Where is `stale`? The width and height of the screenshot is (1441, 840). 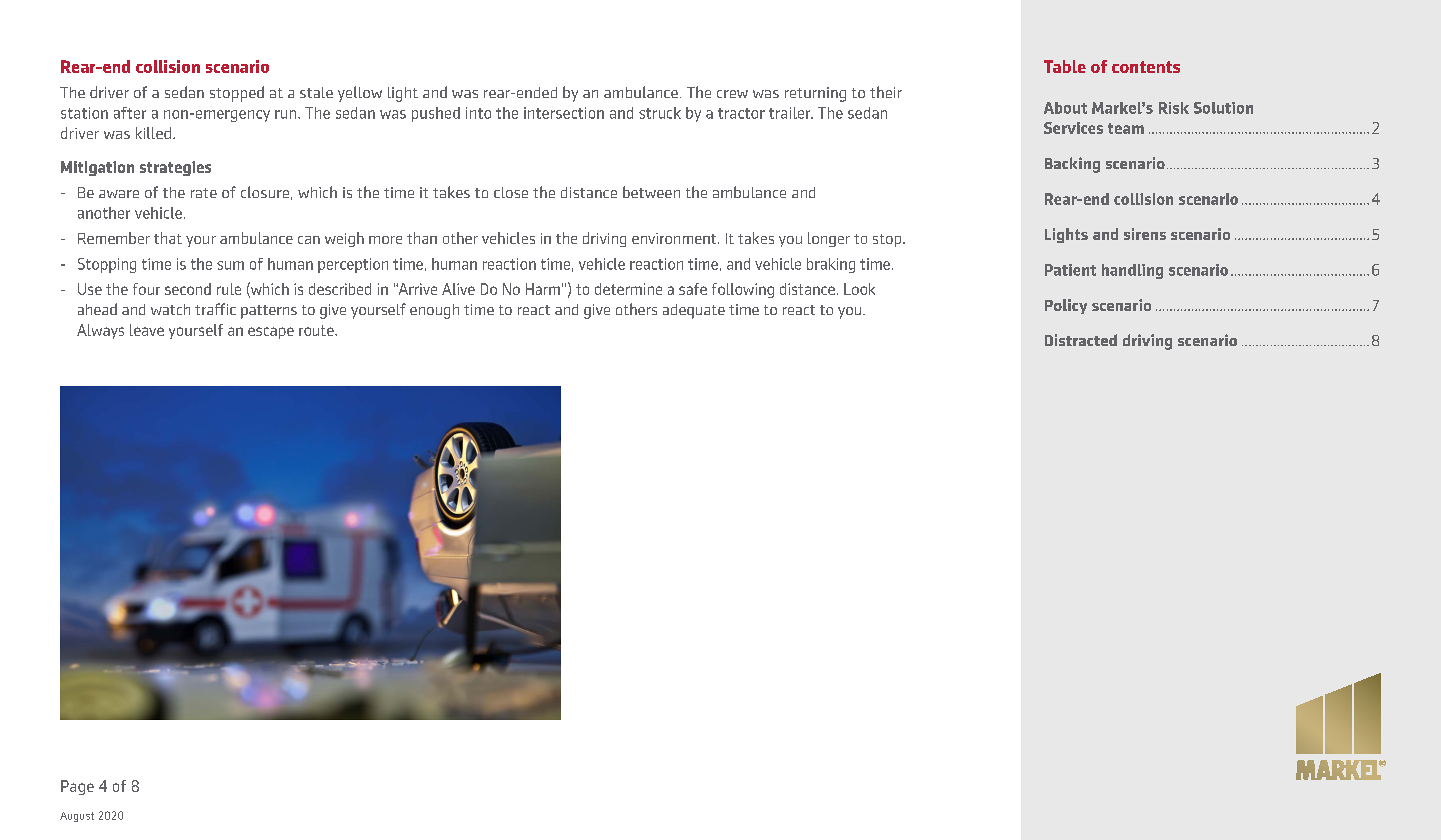
stale is located at coordinates (316, 92).
